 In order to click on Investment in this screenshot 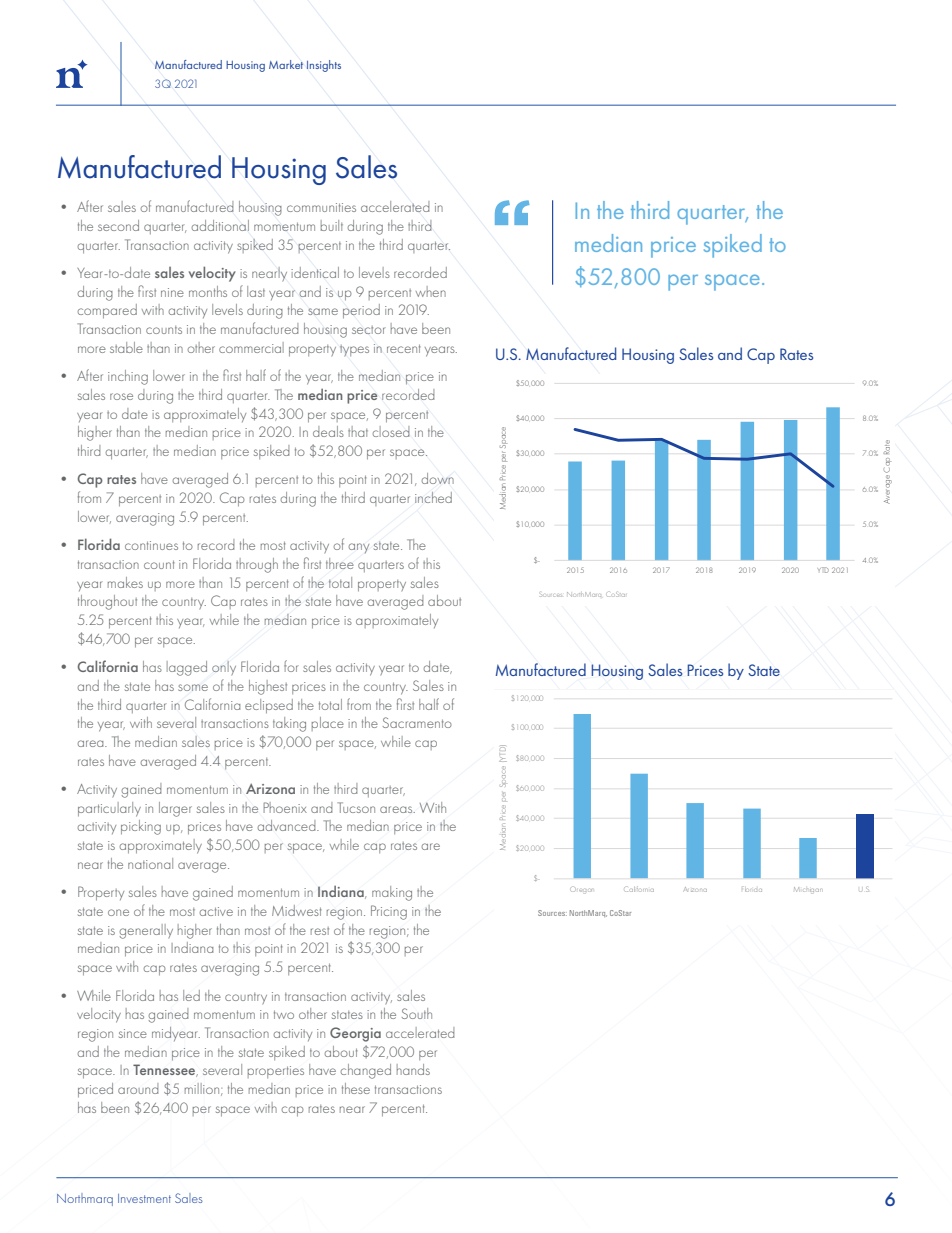, I will do `click(144, 1198)`.
